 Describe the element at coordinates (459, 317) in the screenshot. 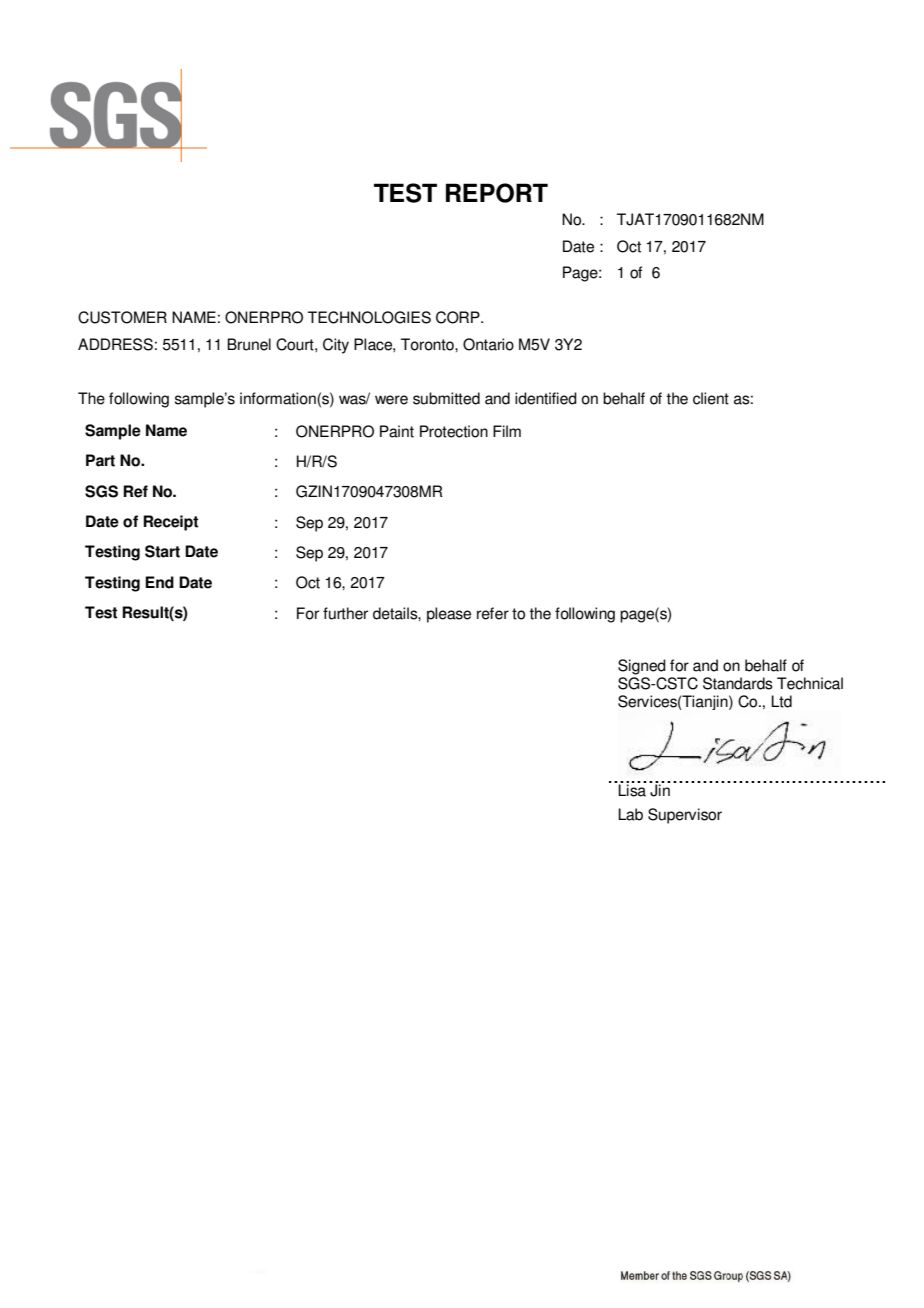

I see `CORP` at that location.
